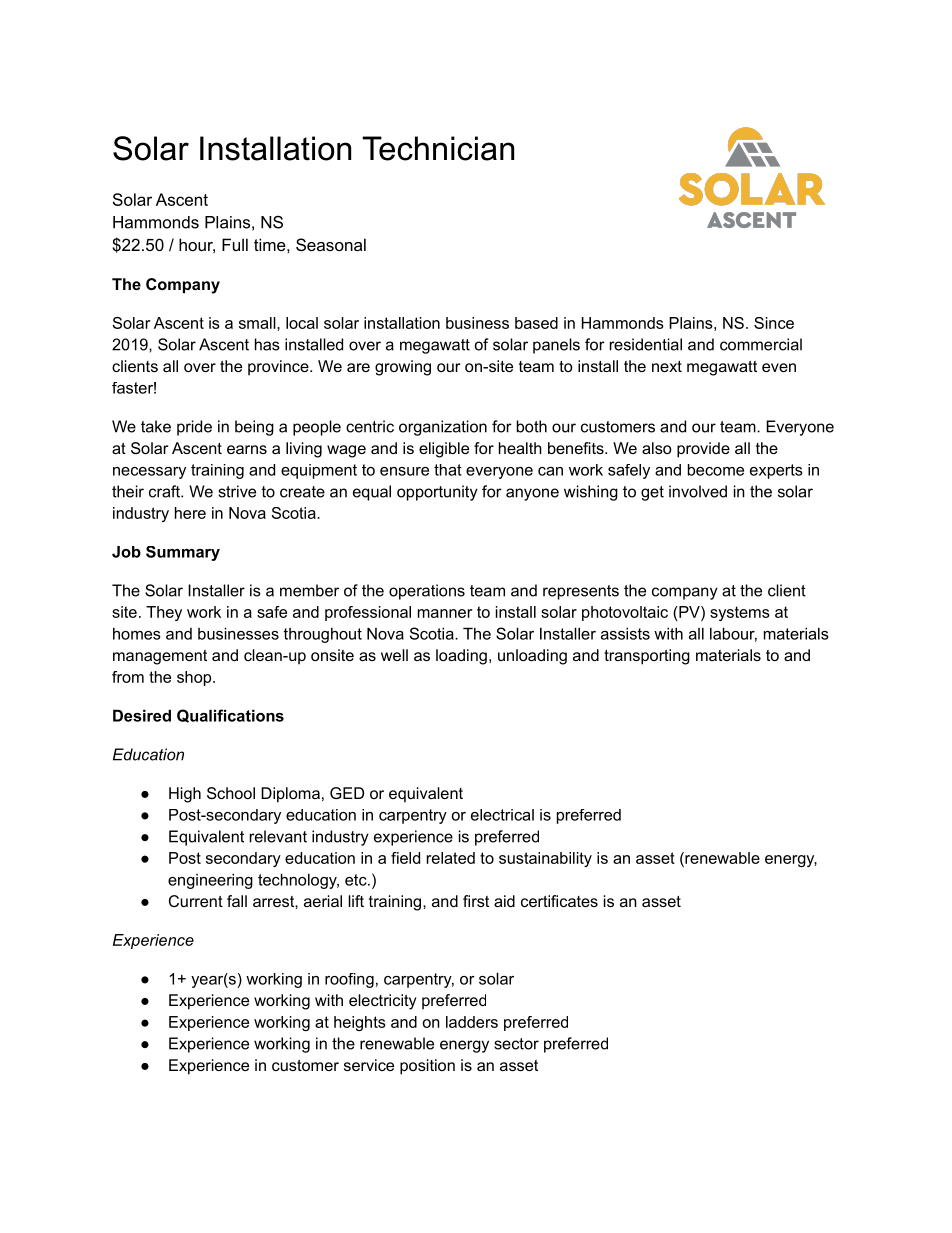 The image size is (952, 1233). Describe the element at coordinates (235, 244) in the image. I see `Full` at that location.
